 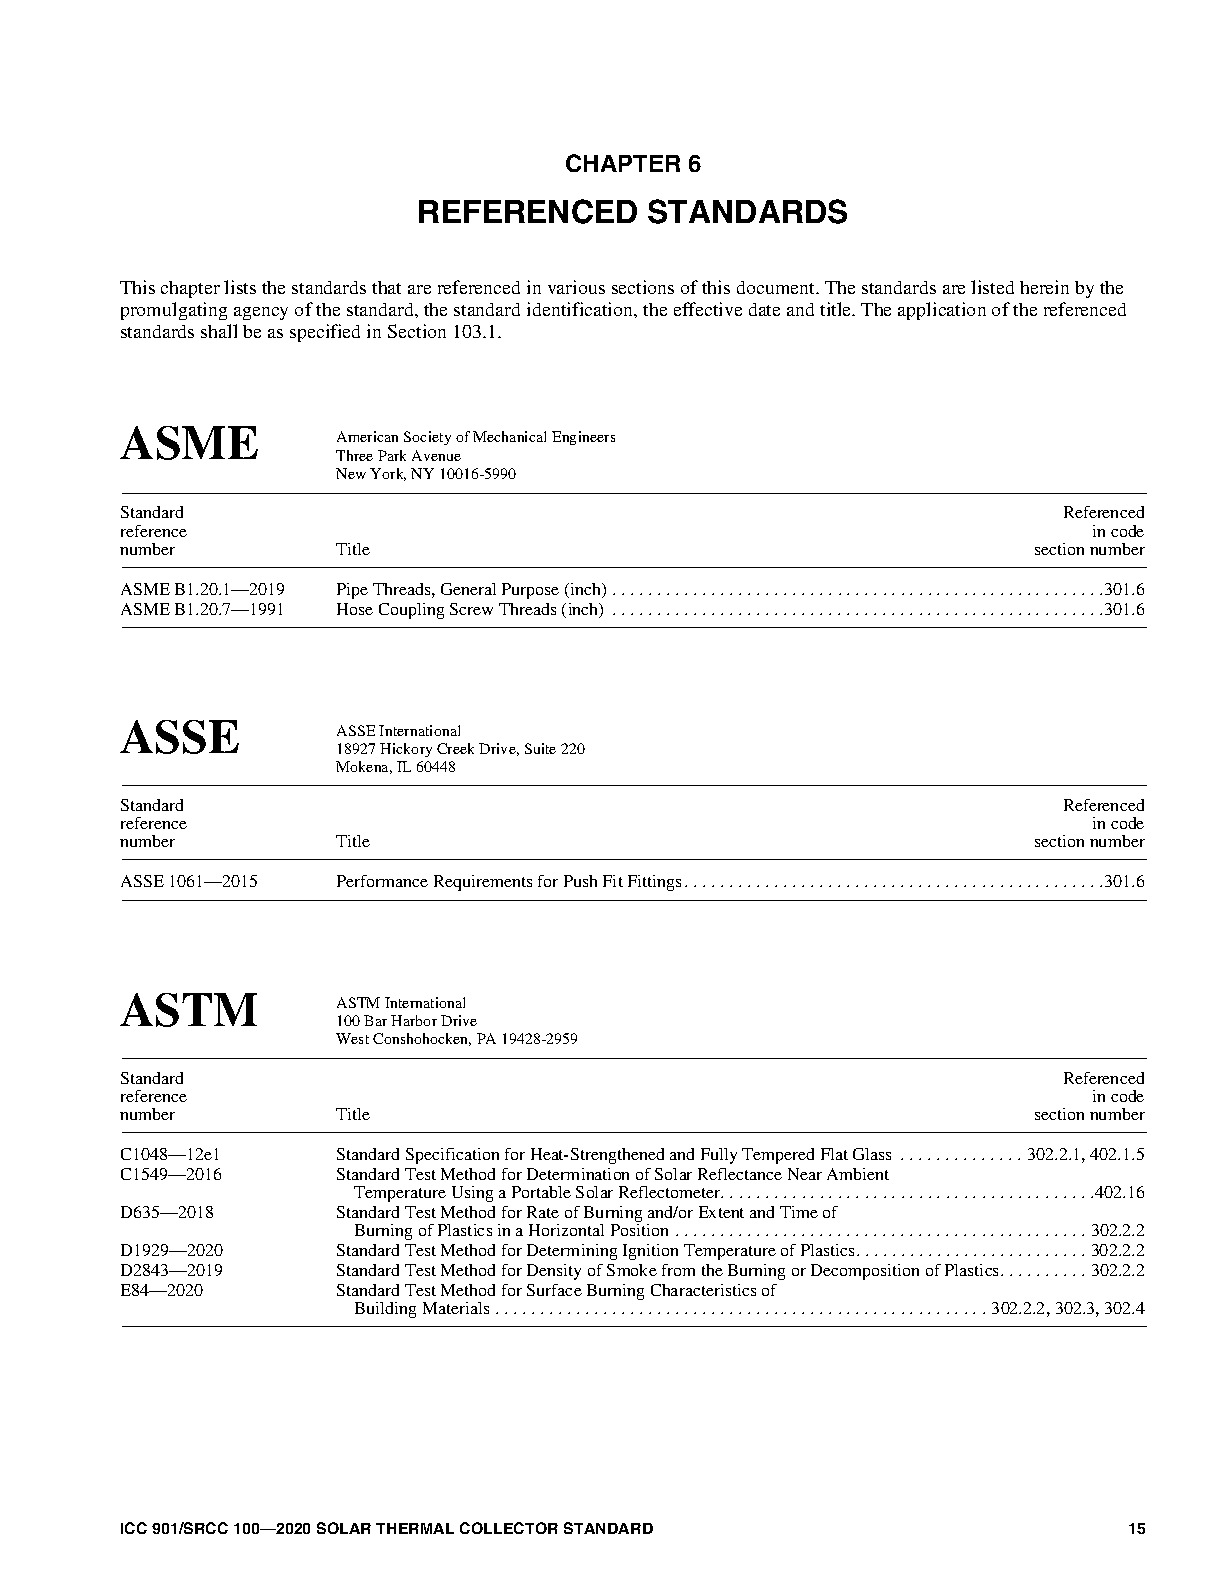 What do you see at coordinates (261, 313) in the document?
I see `agency` at bounding box center [261, 313].
